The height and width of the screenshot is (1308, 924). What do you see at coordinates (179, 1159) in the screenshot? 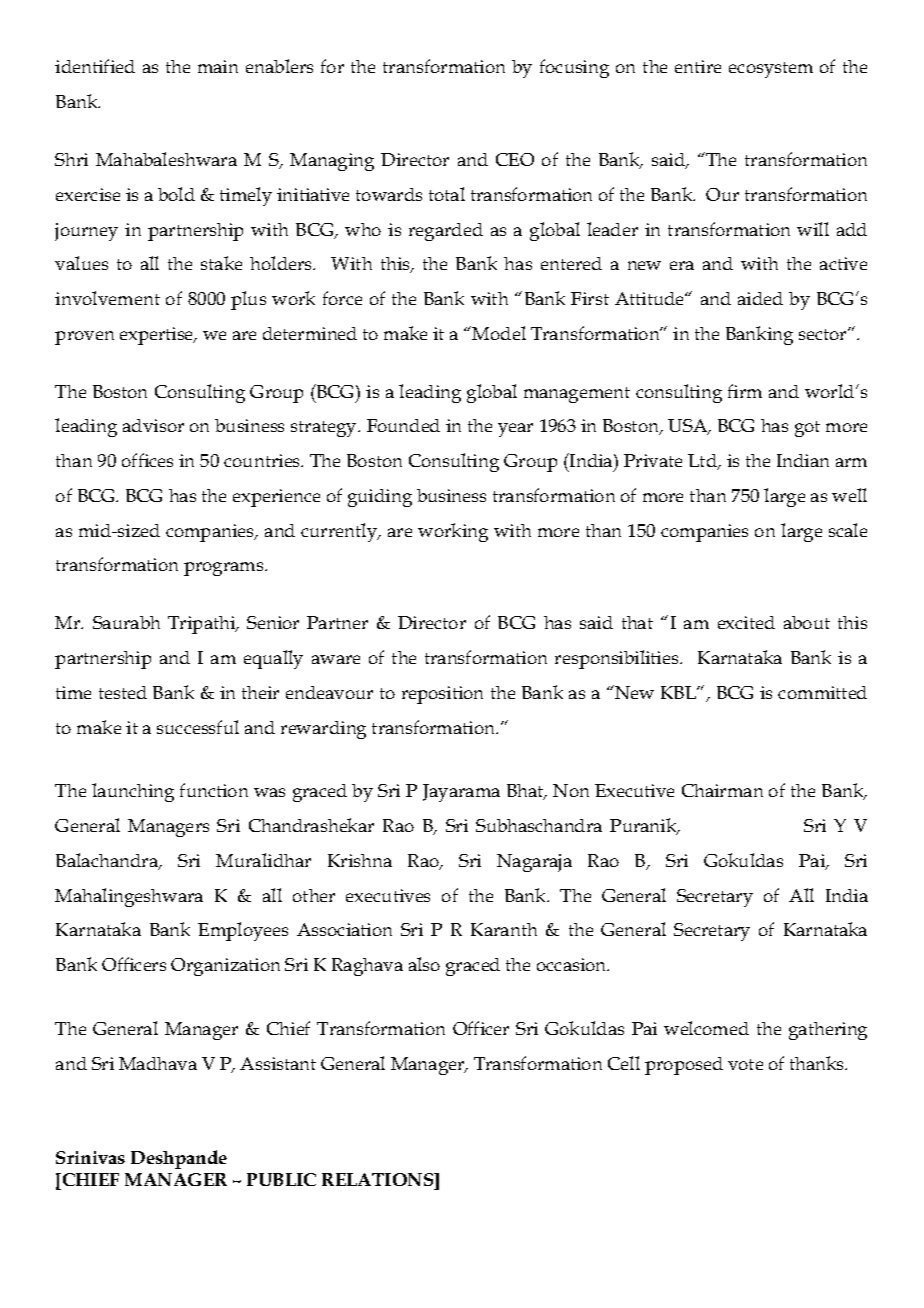
I see `Deshpande` at bounding box center [179, 1159].
